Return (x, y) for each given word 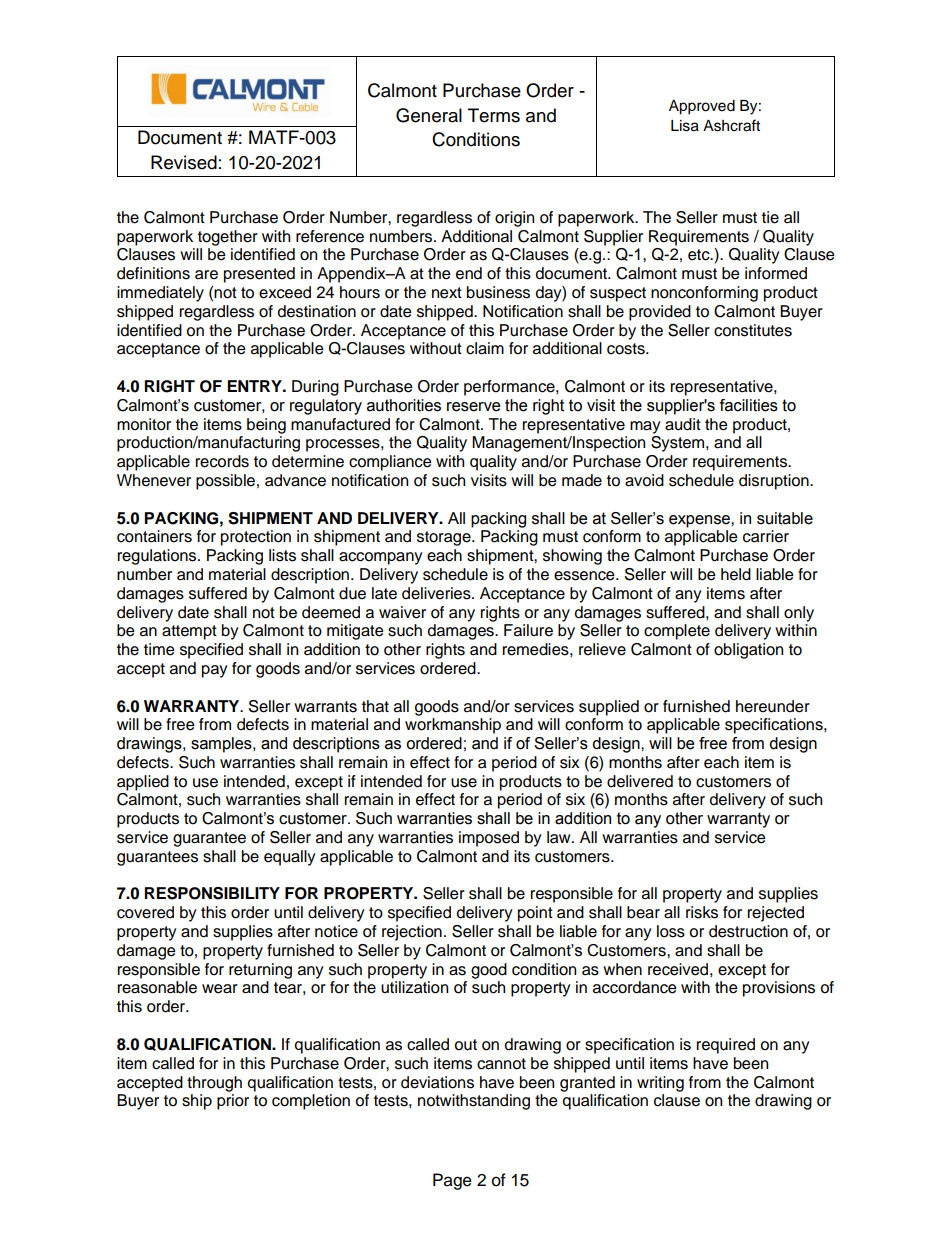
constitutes (753, 330)
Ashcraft (731, 125)
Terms (494, 115)
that (375, 706)
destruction (748, 931)
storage (445, 538)
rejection (412, 933)
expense (700, 521)
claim (485, 348)
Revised (184, 162)
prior (233, 1102)
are (206, 275)
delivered (640, 781)
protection (256, 538)
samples (222, 745)
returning (260, 971)
